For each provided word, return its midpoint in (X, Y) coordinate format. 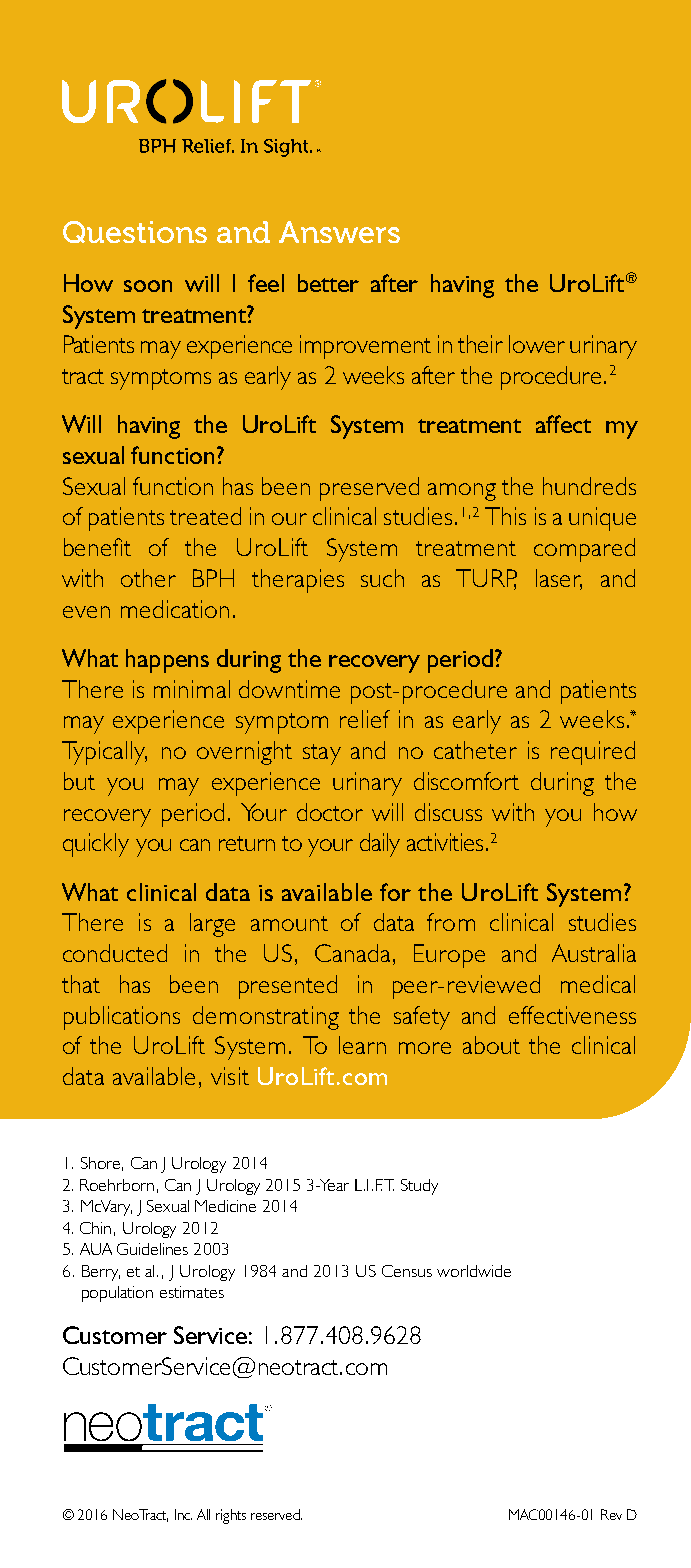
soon (148, 286)
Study (419, 1187)
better (328, 283)
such (382, 578)
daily (380, 845)
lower (537, 344)
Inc (183, 1514)
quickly (96, 845)
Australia (594, 953)
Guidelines (152, 1249)
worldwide (474, 1271)
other (148, 578)
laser (559, 579)
